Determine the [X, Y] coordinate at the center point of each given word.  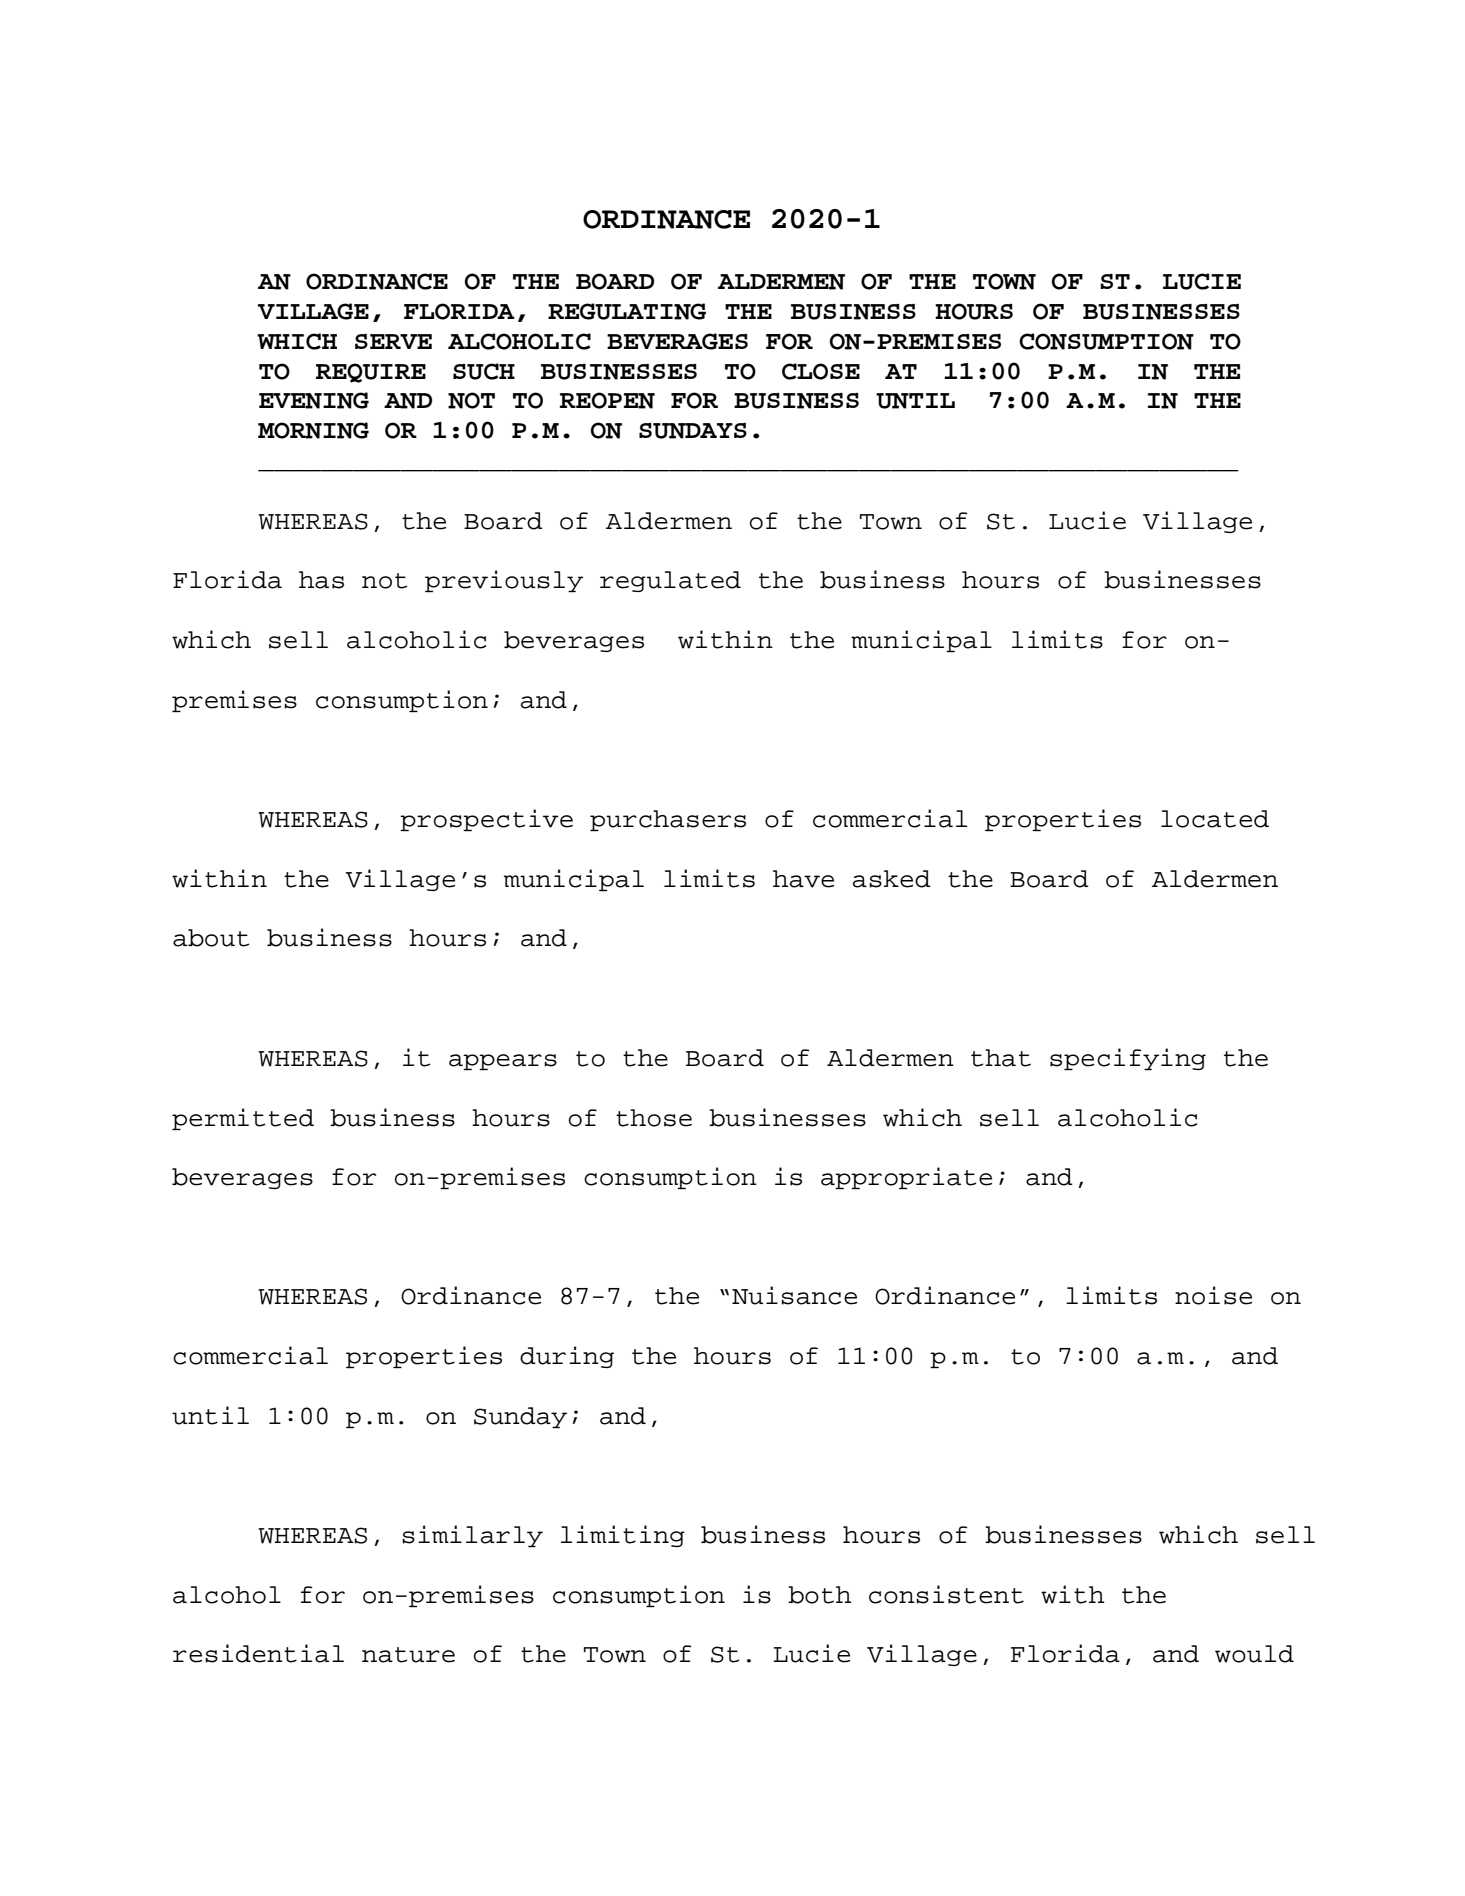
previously [504, 581]
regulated [670, 581]
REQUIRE [371, 373]
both [819, 1595]
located [1215, 819]
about [211, 938]
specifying [1128, 1059]
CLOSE [821, 371]
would [1254, 1654]
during [567, 1357]
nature [408, 1655]
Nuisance [794, 1295]
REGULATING [627, 311]
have [803, 879]
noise [1213, 1295]
